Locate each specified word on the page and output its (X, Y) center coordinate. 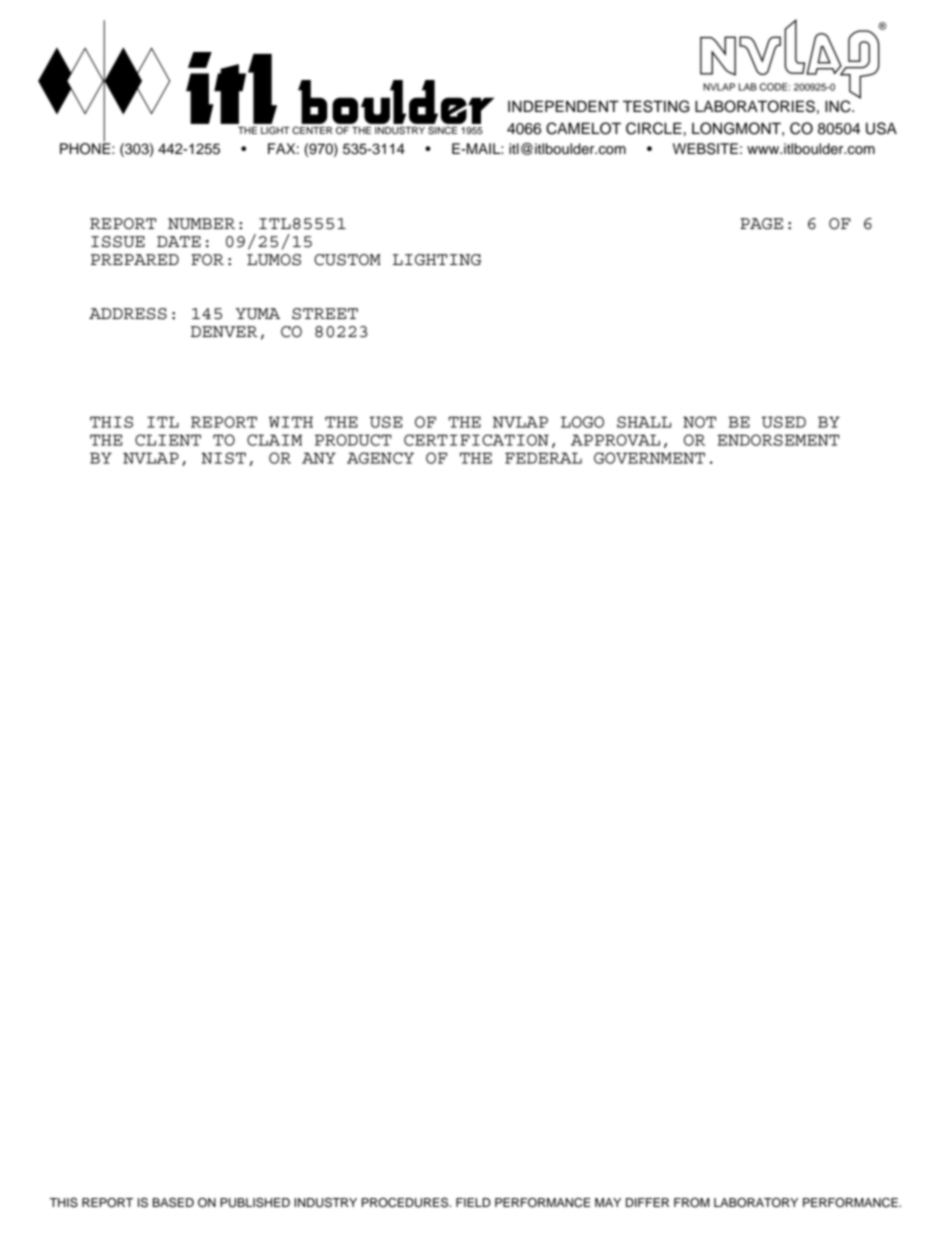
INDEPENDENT (563, 106)
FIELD (473, 1202)
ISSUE (118, 242)
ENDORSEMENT (778, 440)
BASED (173, 1203)
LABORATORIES (755, 106)
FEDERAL (543, 458)
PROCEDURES (406, 1203)
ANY (319, 458)
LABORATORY (756, 1203)
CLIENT (168, 440)
